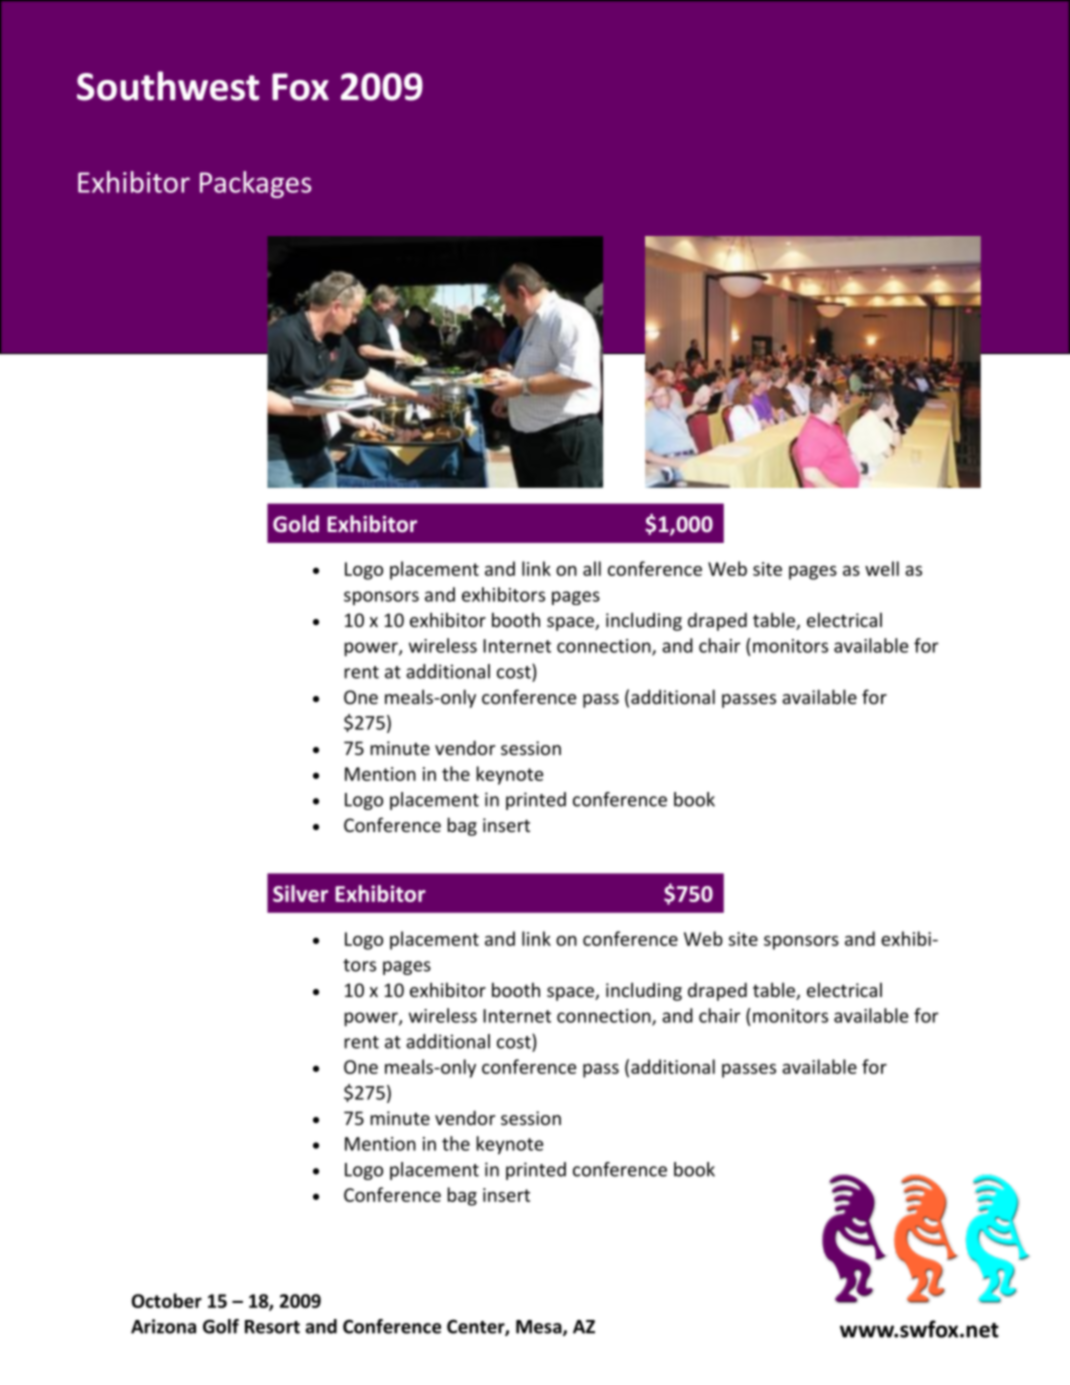  I want to click on October, so click(167, 1300).
